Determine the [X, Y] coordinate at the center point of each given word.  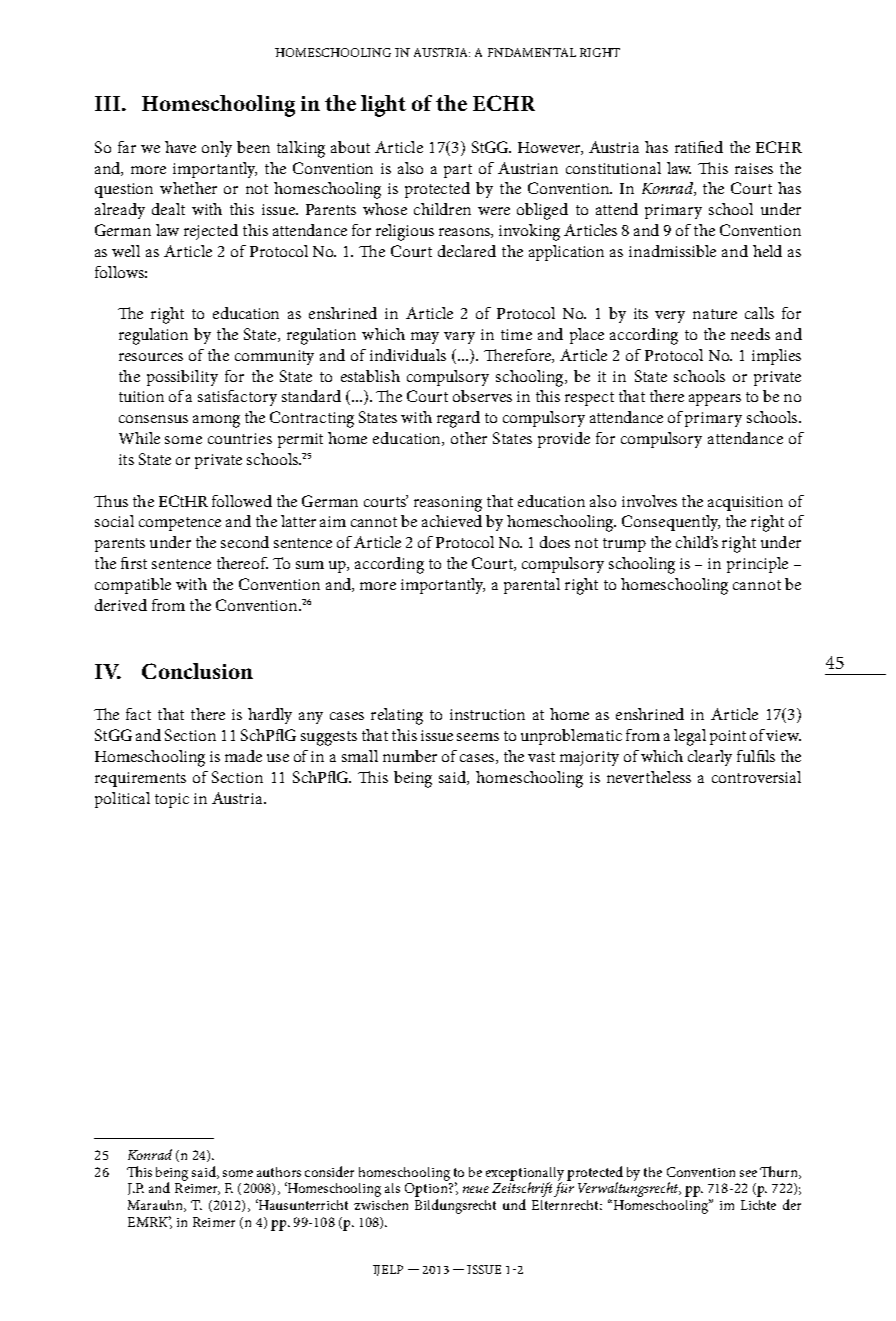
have [180, 147]
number [410, 756]
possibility [182, 378]
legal [690, 737]
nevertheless [649, 777]
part [458, 171]
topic [172, 800]
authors [279, 1172]
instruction [487, 714]
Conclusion [197, 671]
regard [458, 419]
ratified [699, 147]
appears [715, 400]
